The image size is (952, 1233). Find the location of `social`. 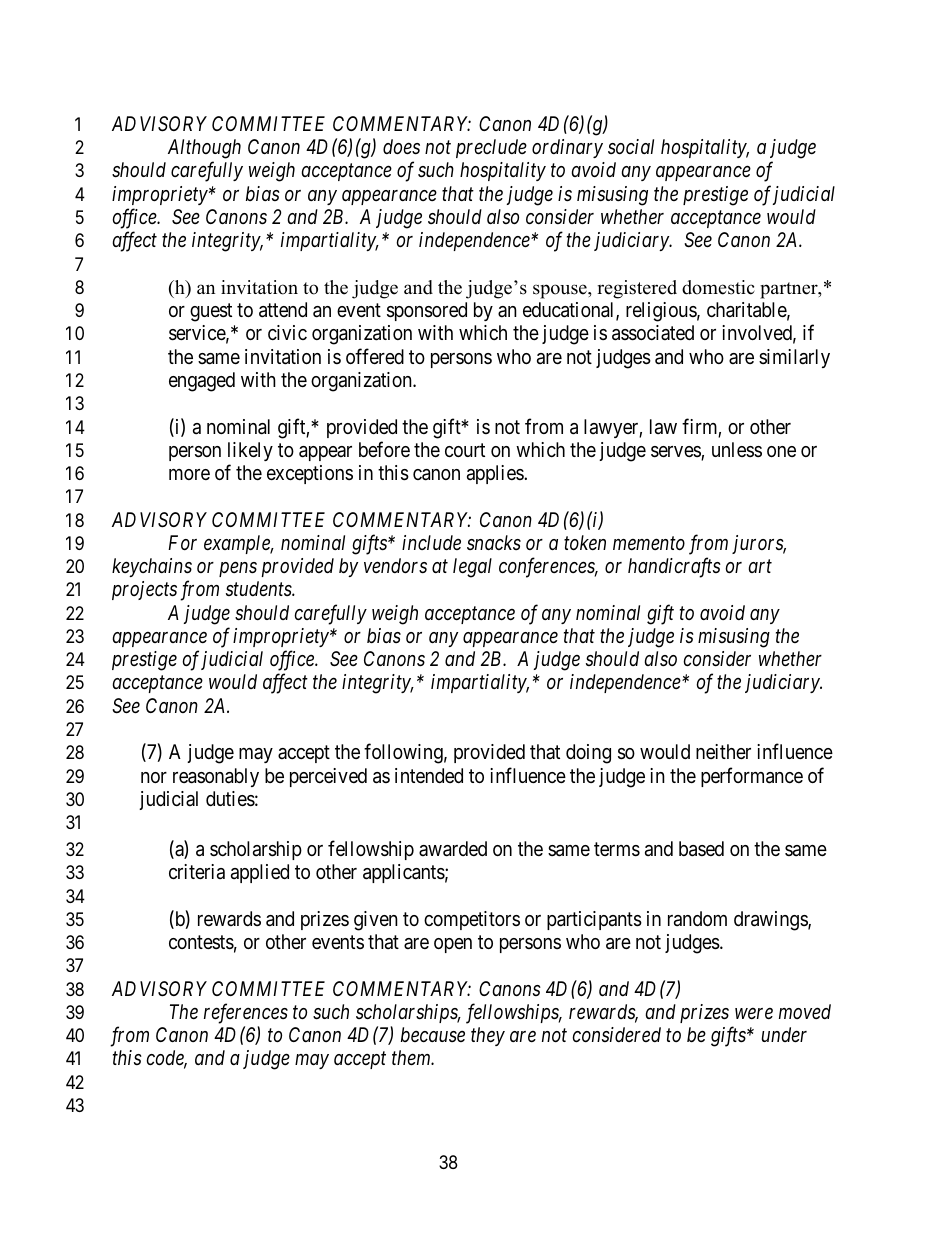

social is located at coordinates (631, 146).
